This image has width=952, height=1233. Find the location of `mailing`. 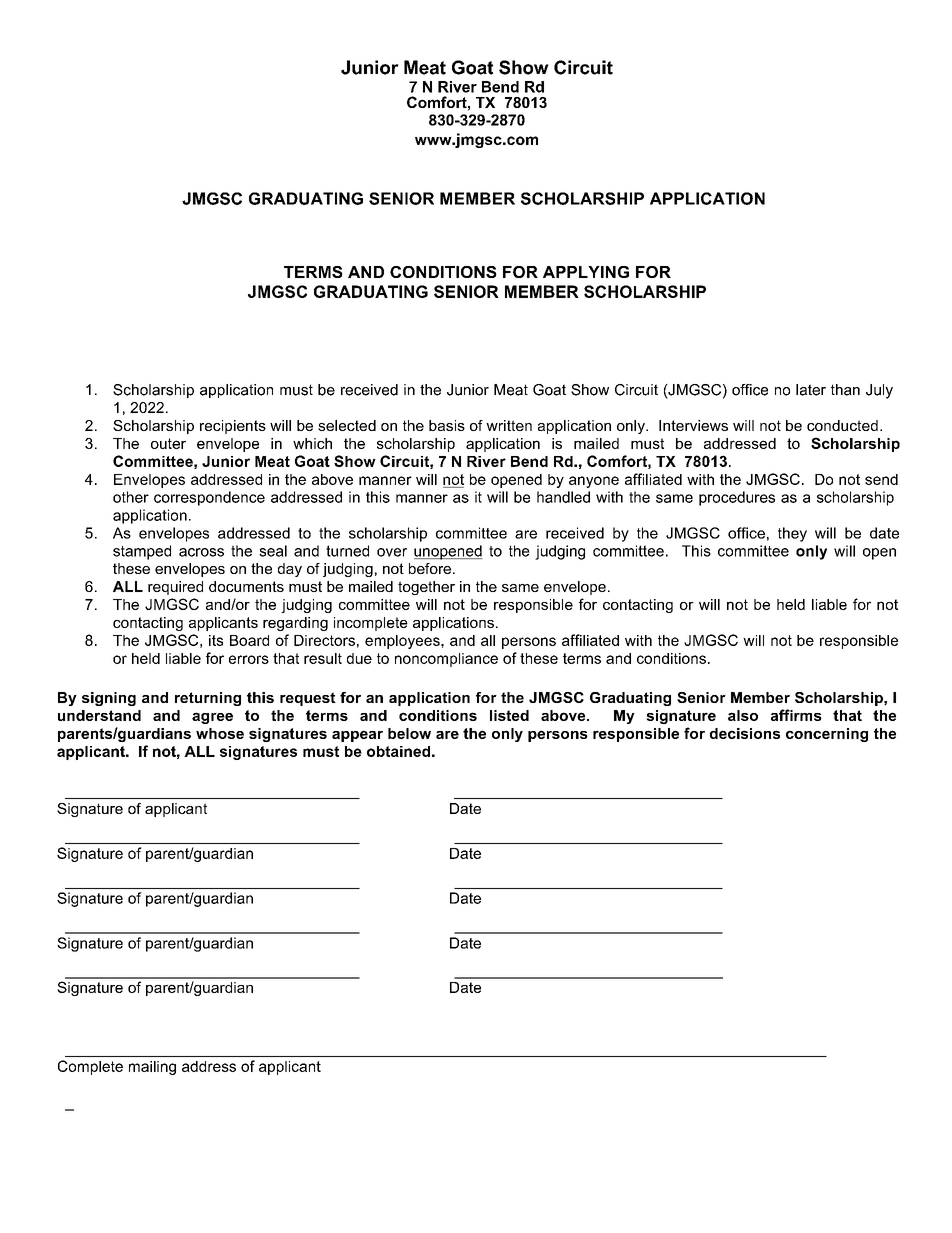

mailing is located at coordinates (152, 1068).
